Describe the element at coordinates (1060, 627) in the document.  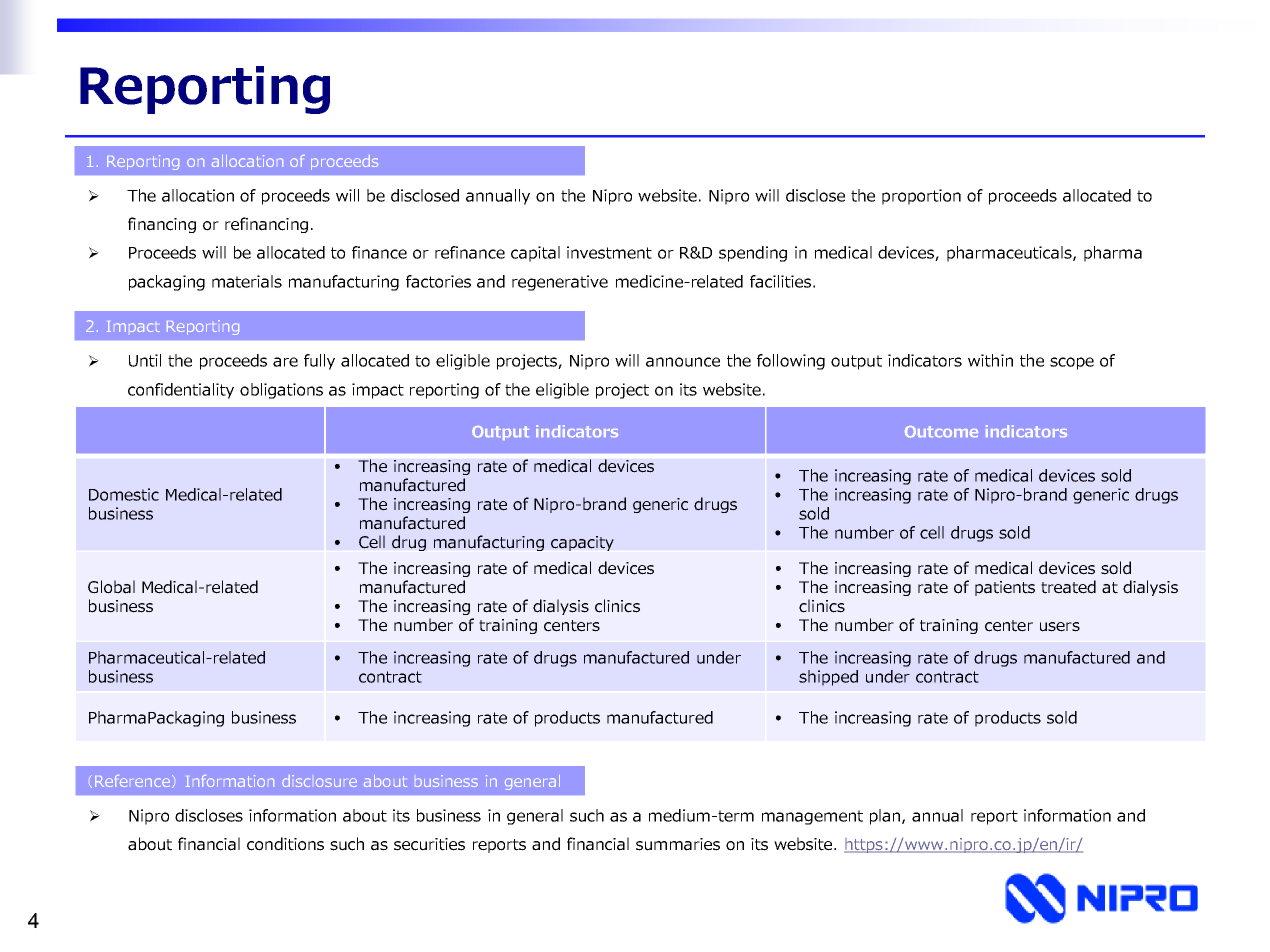
I see `users` at that location.
